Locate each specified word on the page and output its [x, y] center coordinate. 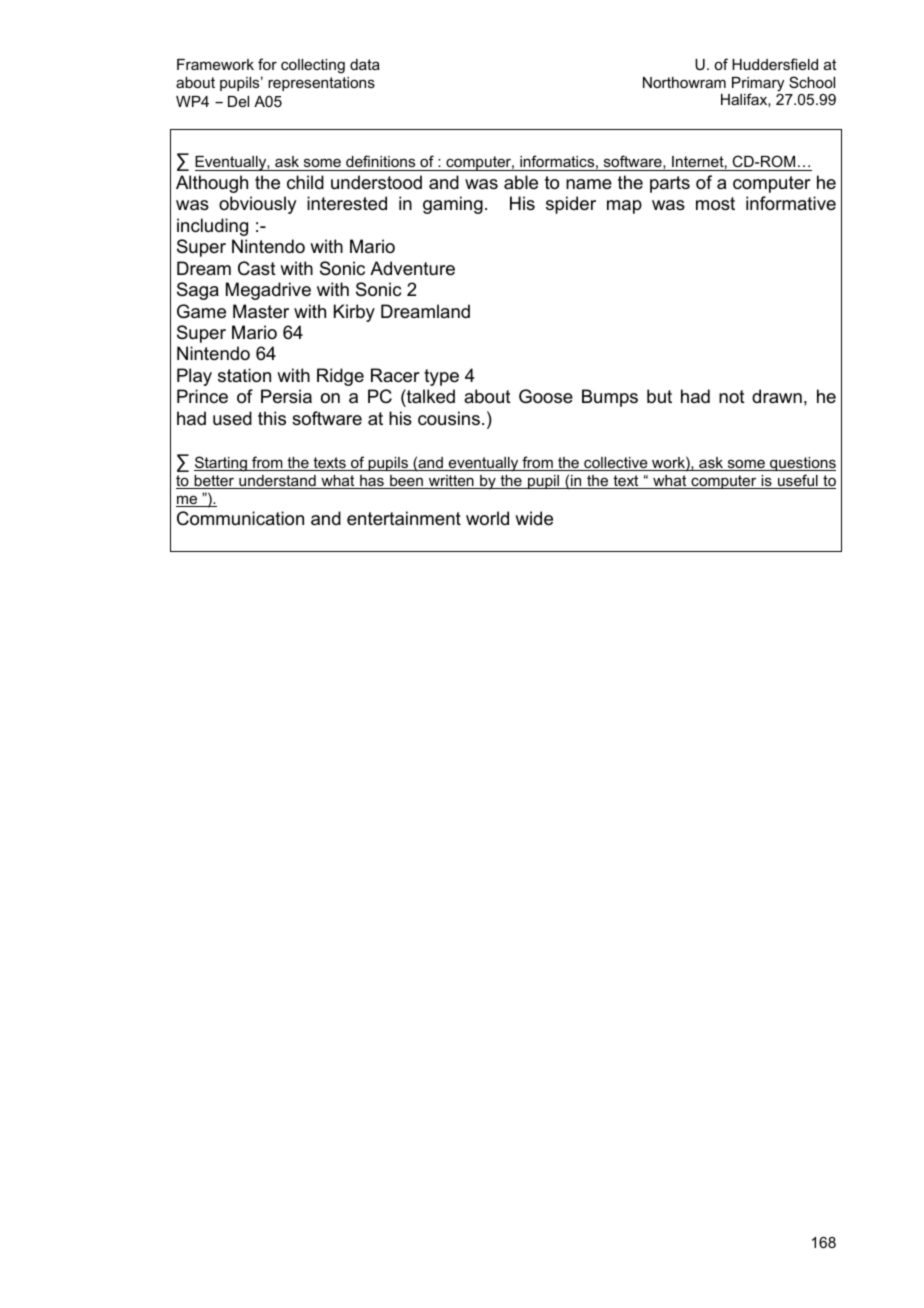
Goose [546, 396]
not [732, 396]
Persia [286, 396]
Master [261, 311]
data [365, 64]
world [487, 518]
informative [791, 203]
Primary [758, 85]
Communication [240, 518]
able [521, 182]
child [305, 182]
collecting [313, 66]
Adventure [412, 268]
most [715, 204]
